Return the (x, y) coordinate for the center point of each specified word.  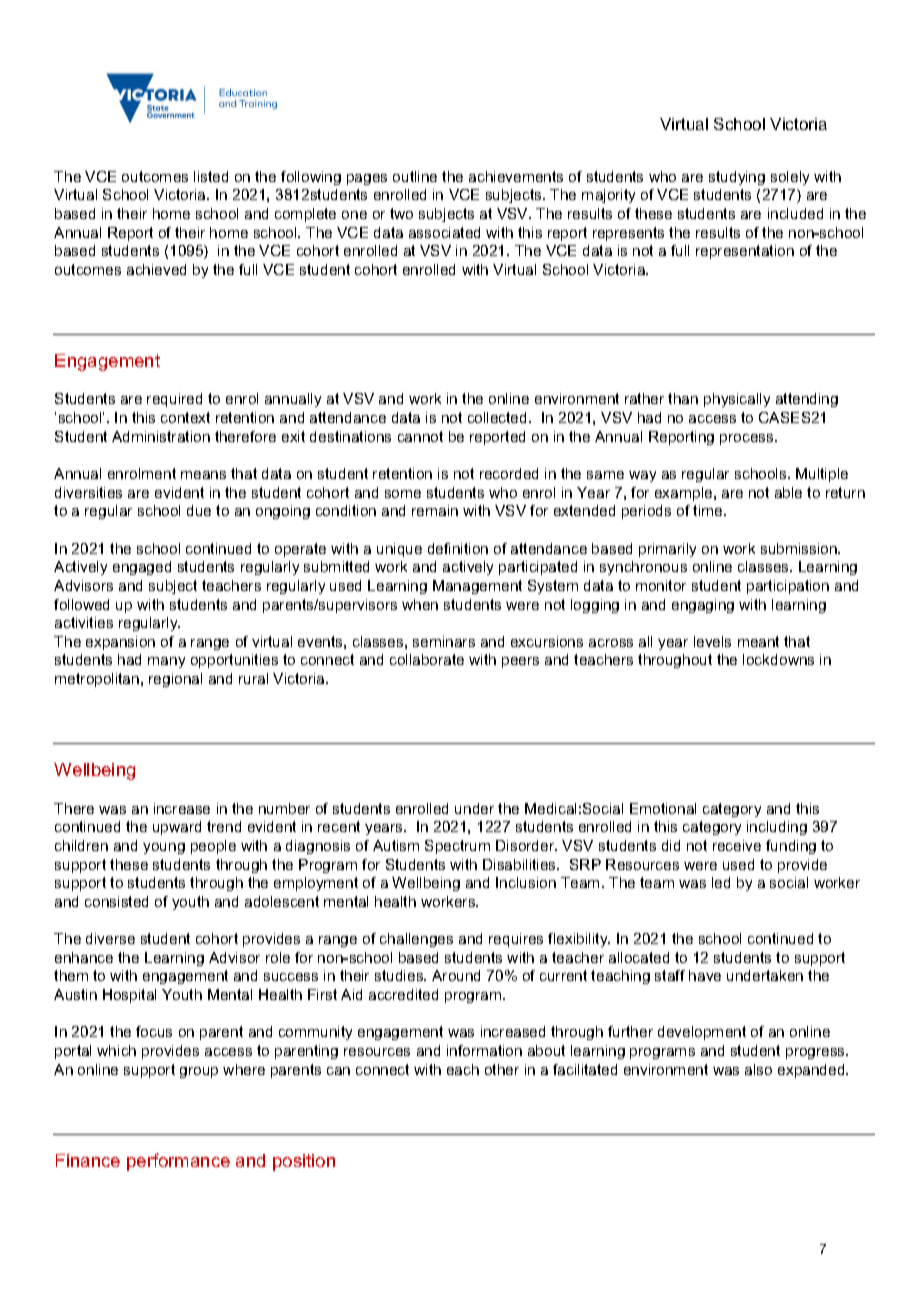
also (758, 1069)
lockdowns (778, 659)
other (502, 1069)
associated (444, 232)
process (748, 439)
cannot (420, 436)
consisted (116, 901)
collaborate (427, 659)
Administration (161, 436)
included (795, 213)
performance (178, 1162)
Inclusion (526, 882)
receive (737, 845)
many (166, 662)
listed (211, 176)
